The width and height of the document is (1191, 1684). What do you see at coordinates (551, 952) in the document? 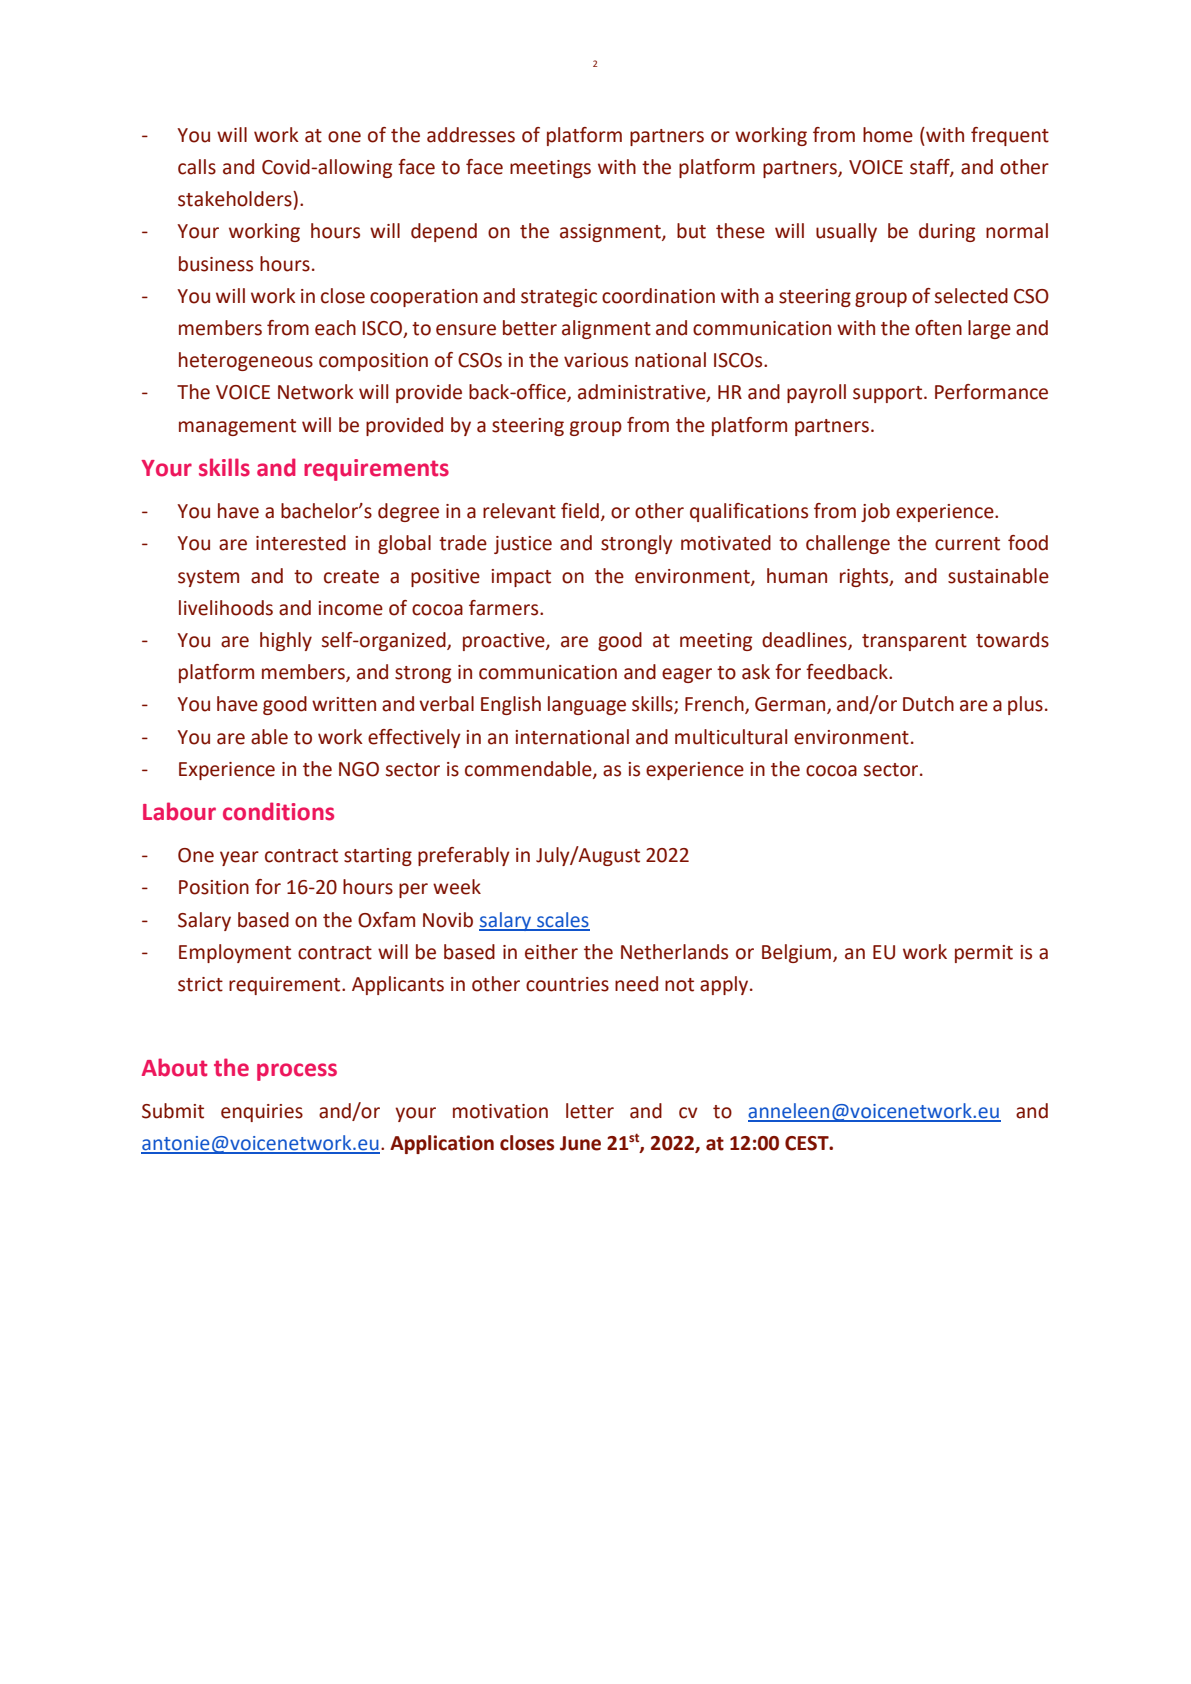
I see `either` at bounding box center [551, 952].
